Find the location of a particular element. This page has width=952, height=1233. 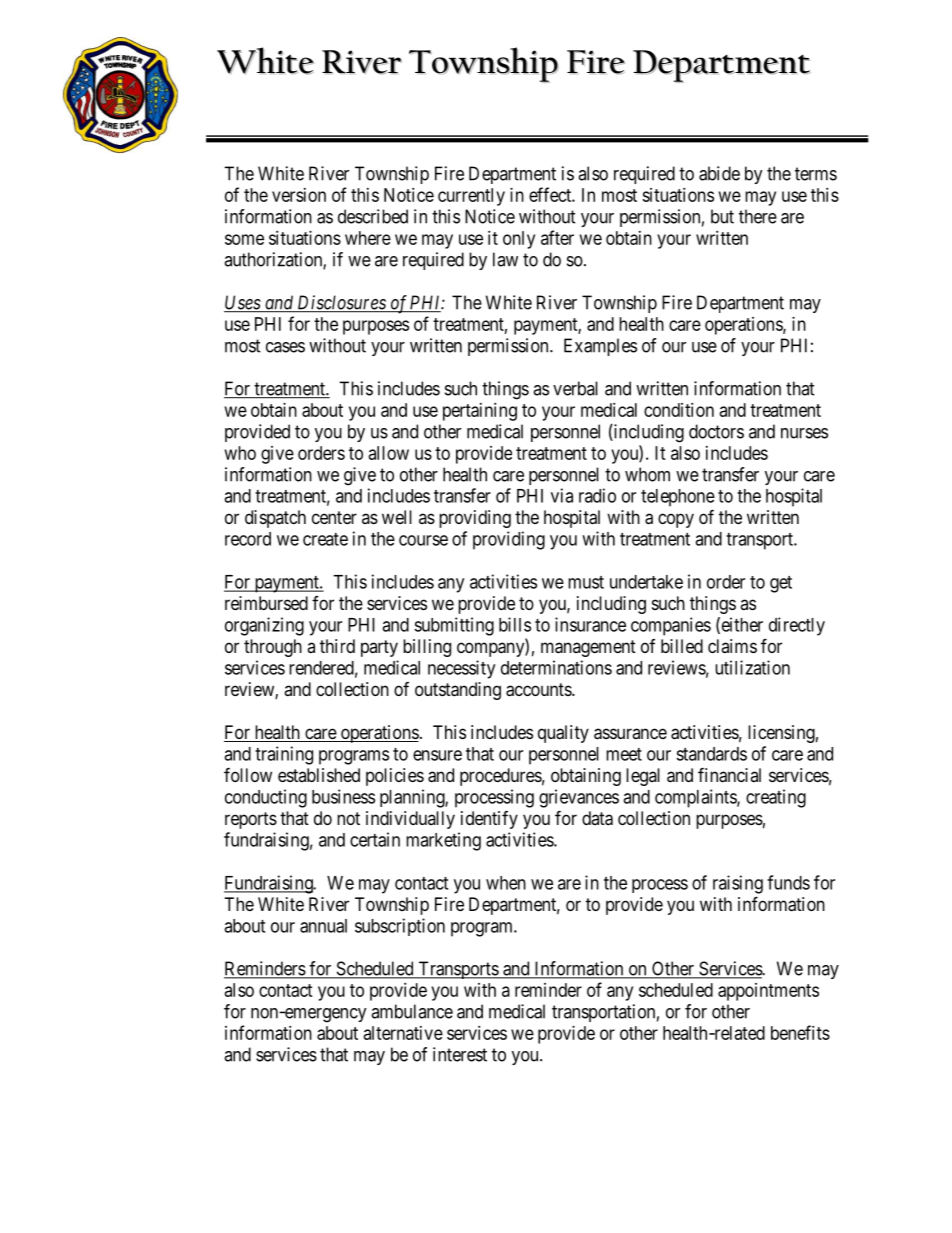

doctors is located at coordinates (716, 431).
